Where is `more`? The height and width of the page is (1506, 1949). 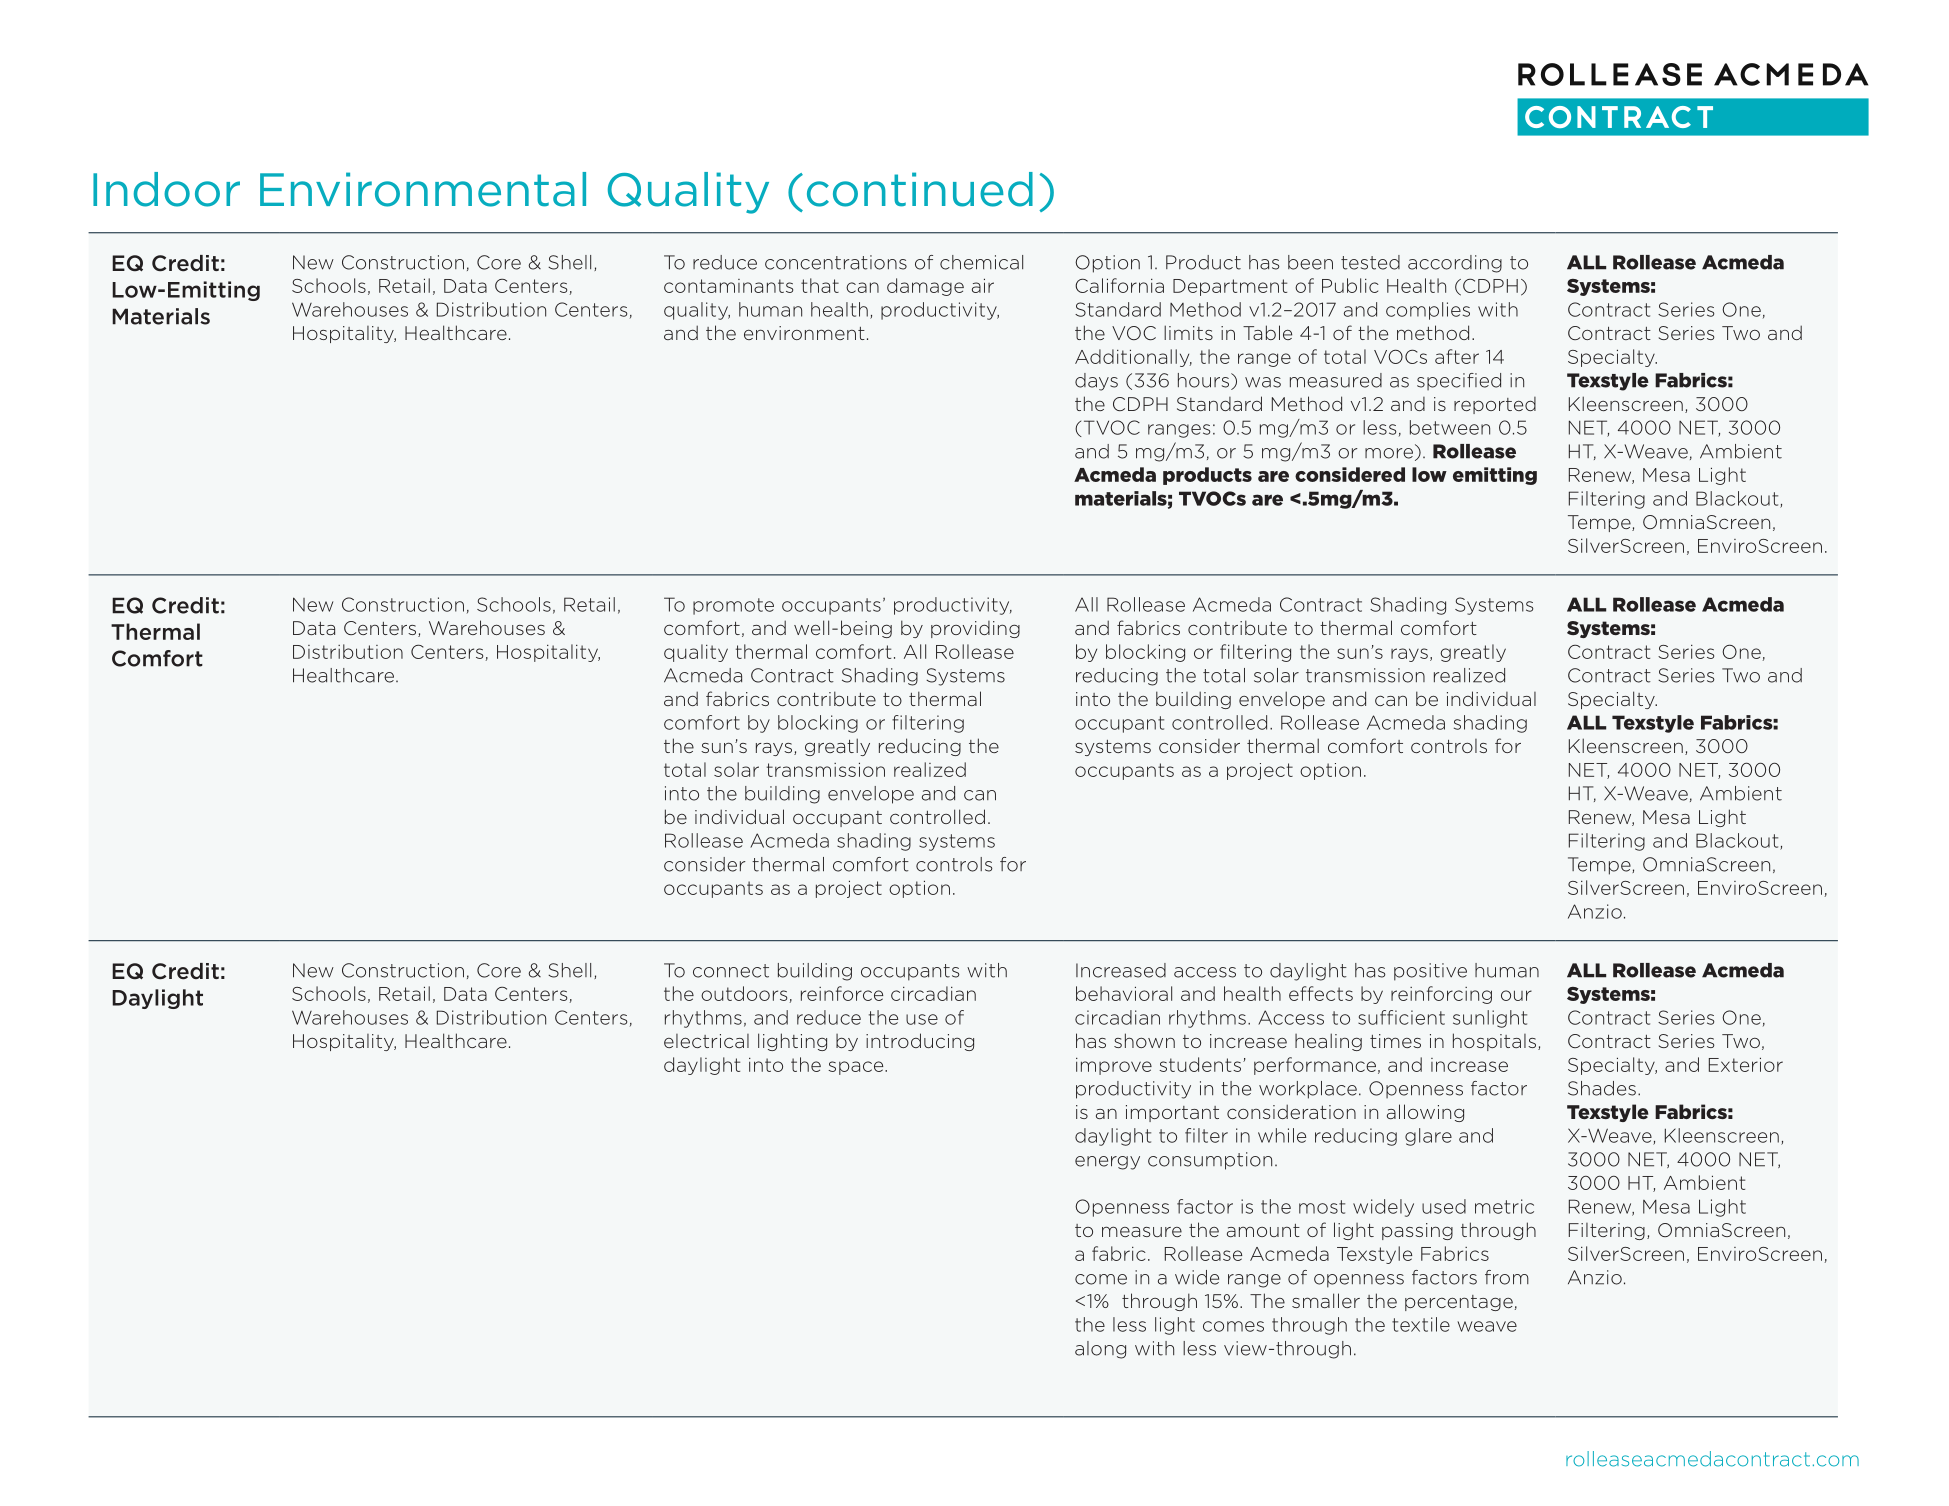 more is located at coordinates (1389, 453).
